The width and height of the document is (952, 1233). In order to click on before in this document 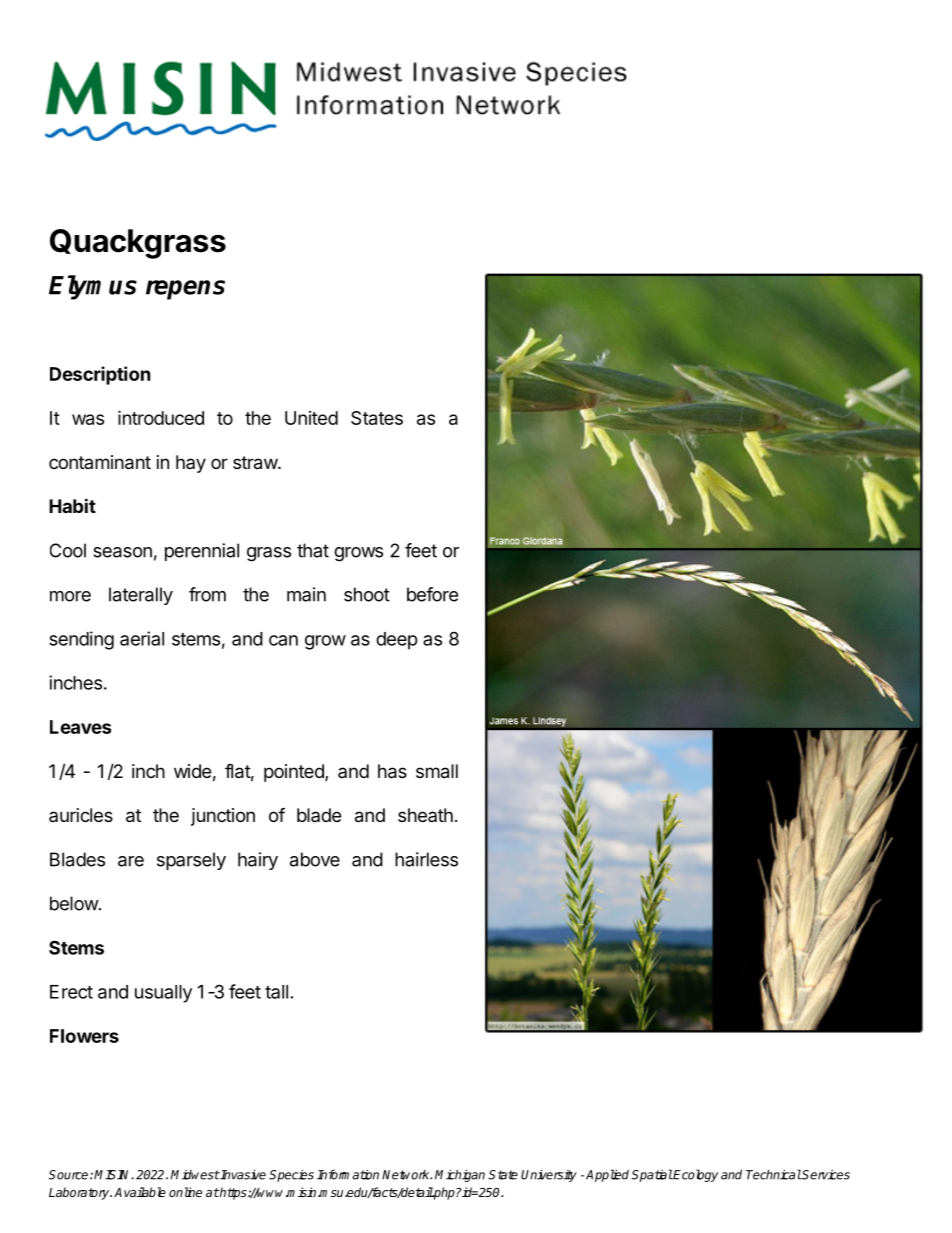, I will do `click(432, 594)`.
